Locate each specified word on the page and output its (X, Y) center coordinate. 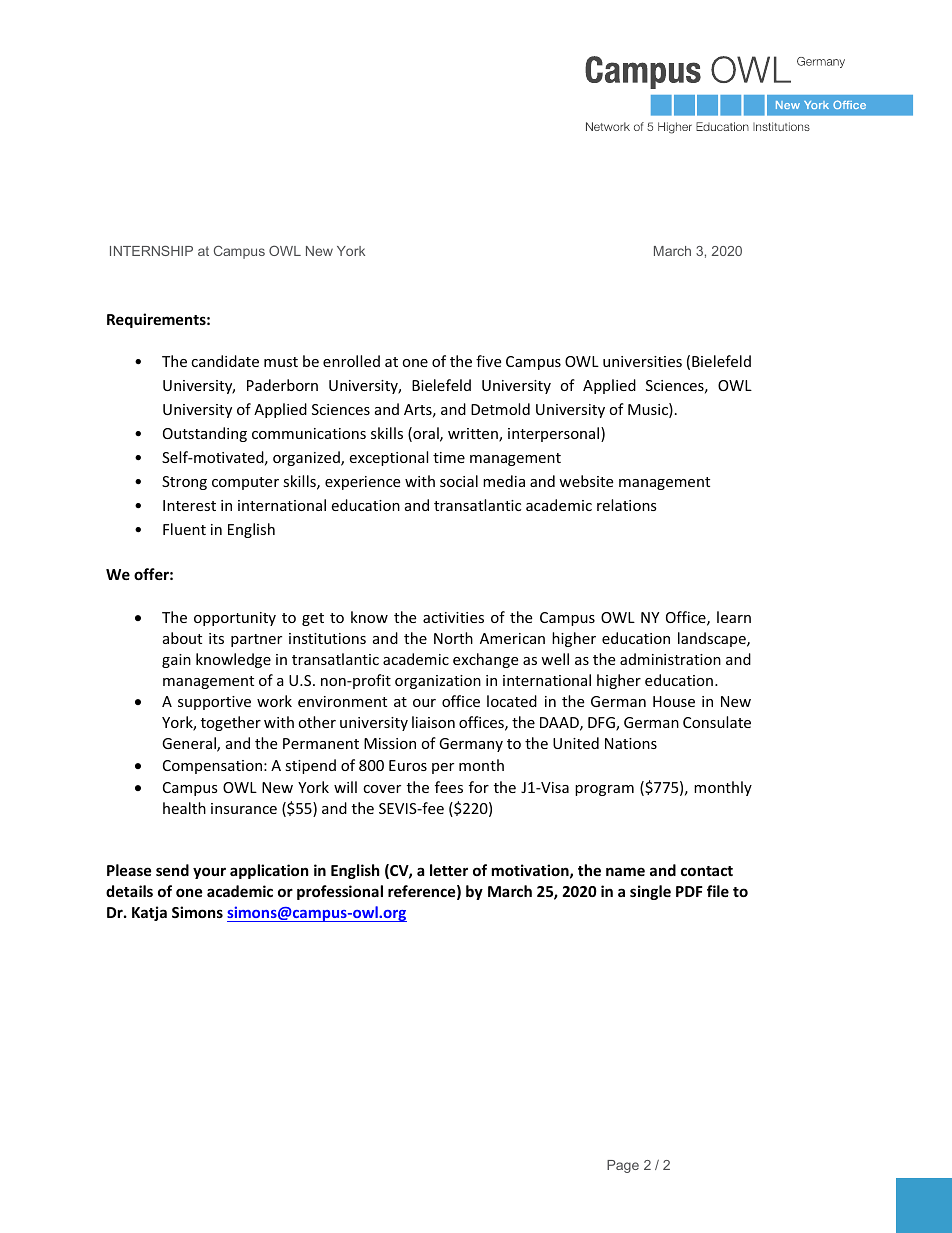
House (674, 701)
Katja (149, 913)
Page (623, 1166)
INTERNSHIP (151, 250)
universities (642, 361)
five (488, 361)
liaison (433, 722)
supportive (214, 703)
